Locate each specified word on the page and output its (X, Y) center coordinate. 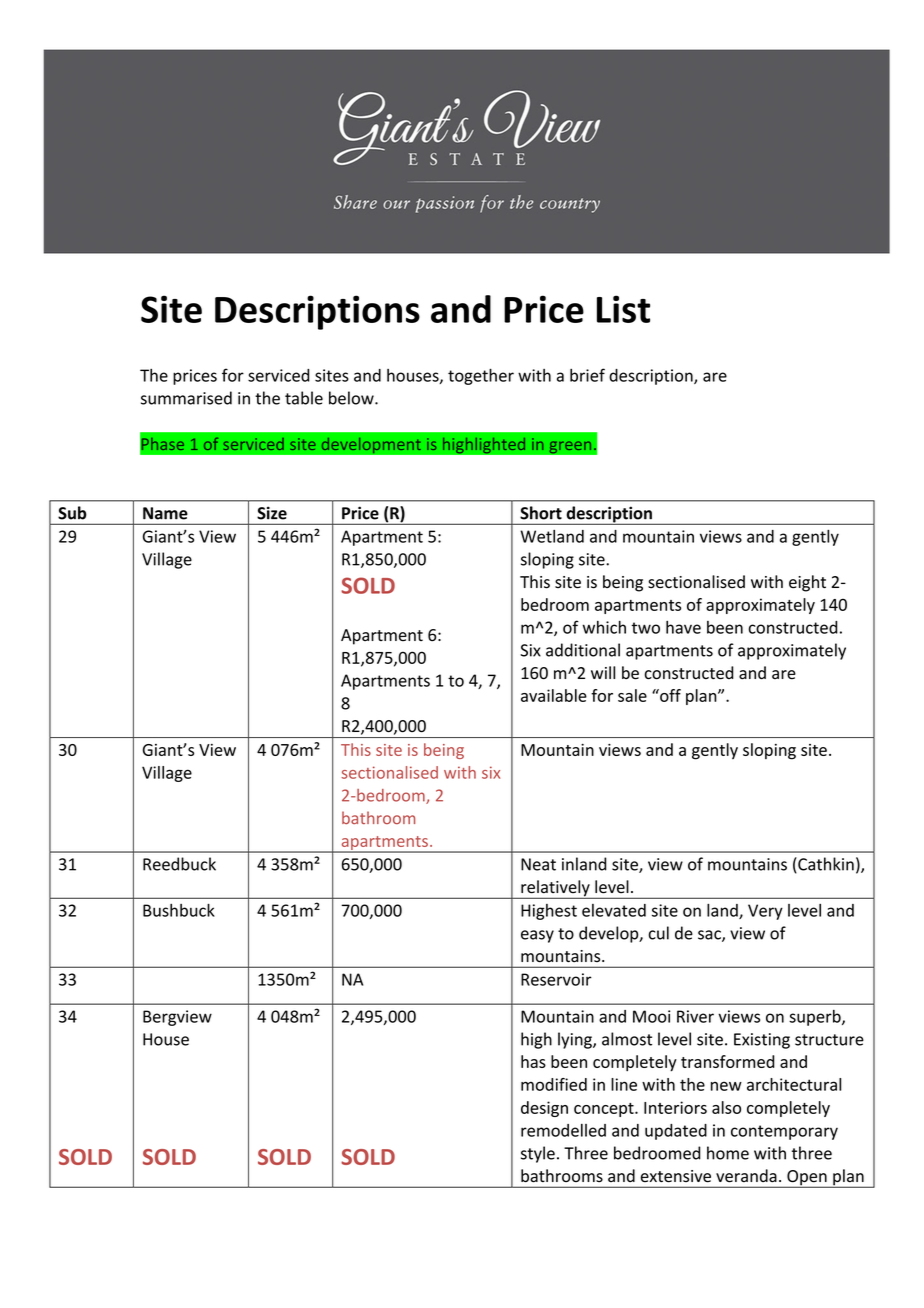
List (623, 309)
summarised (186, 398)
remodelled (563, 1130)
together (481, 377)
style (538, 1154)
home (728, 1153)
